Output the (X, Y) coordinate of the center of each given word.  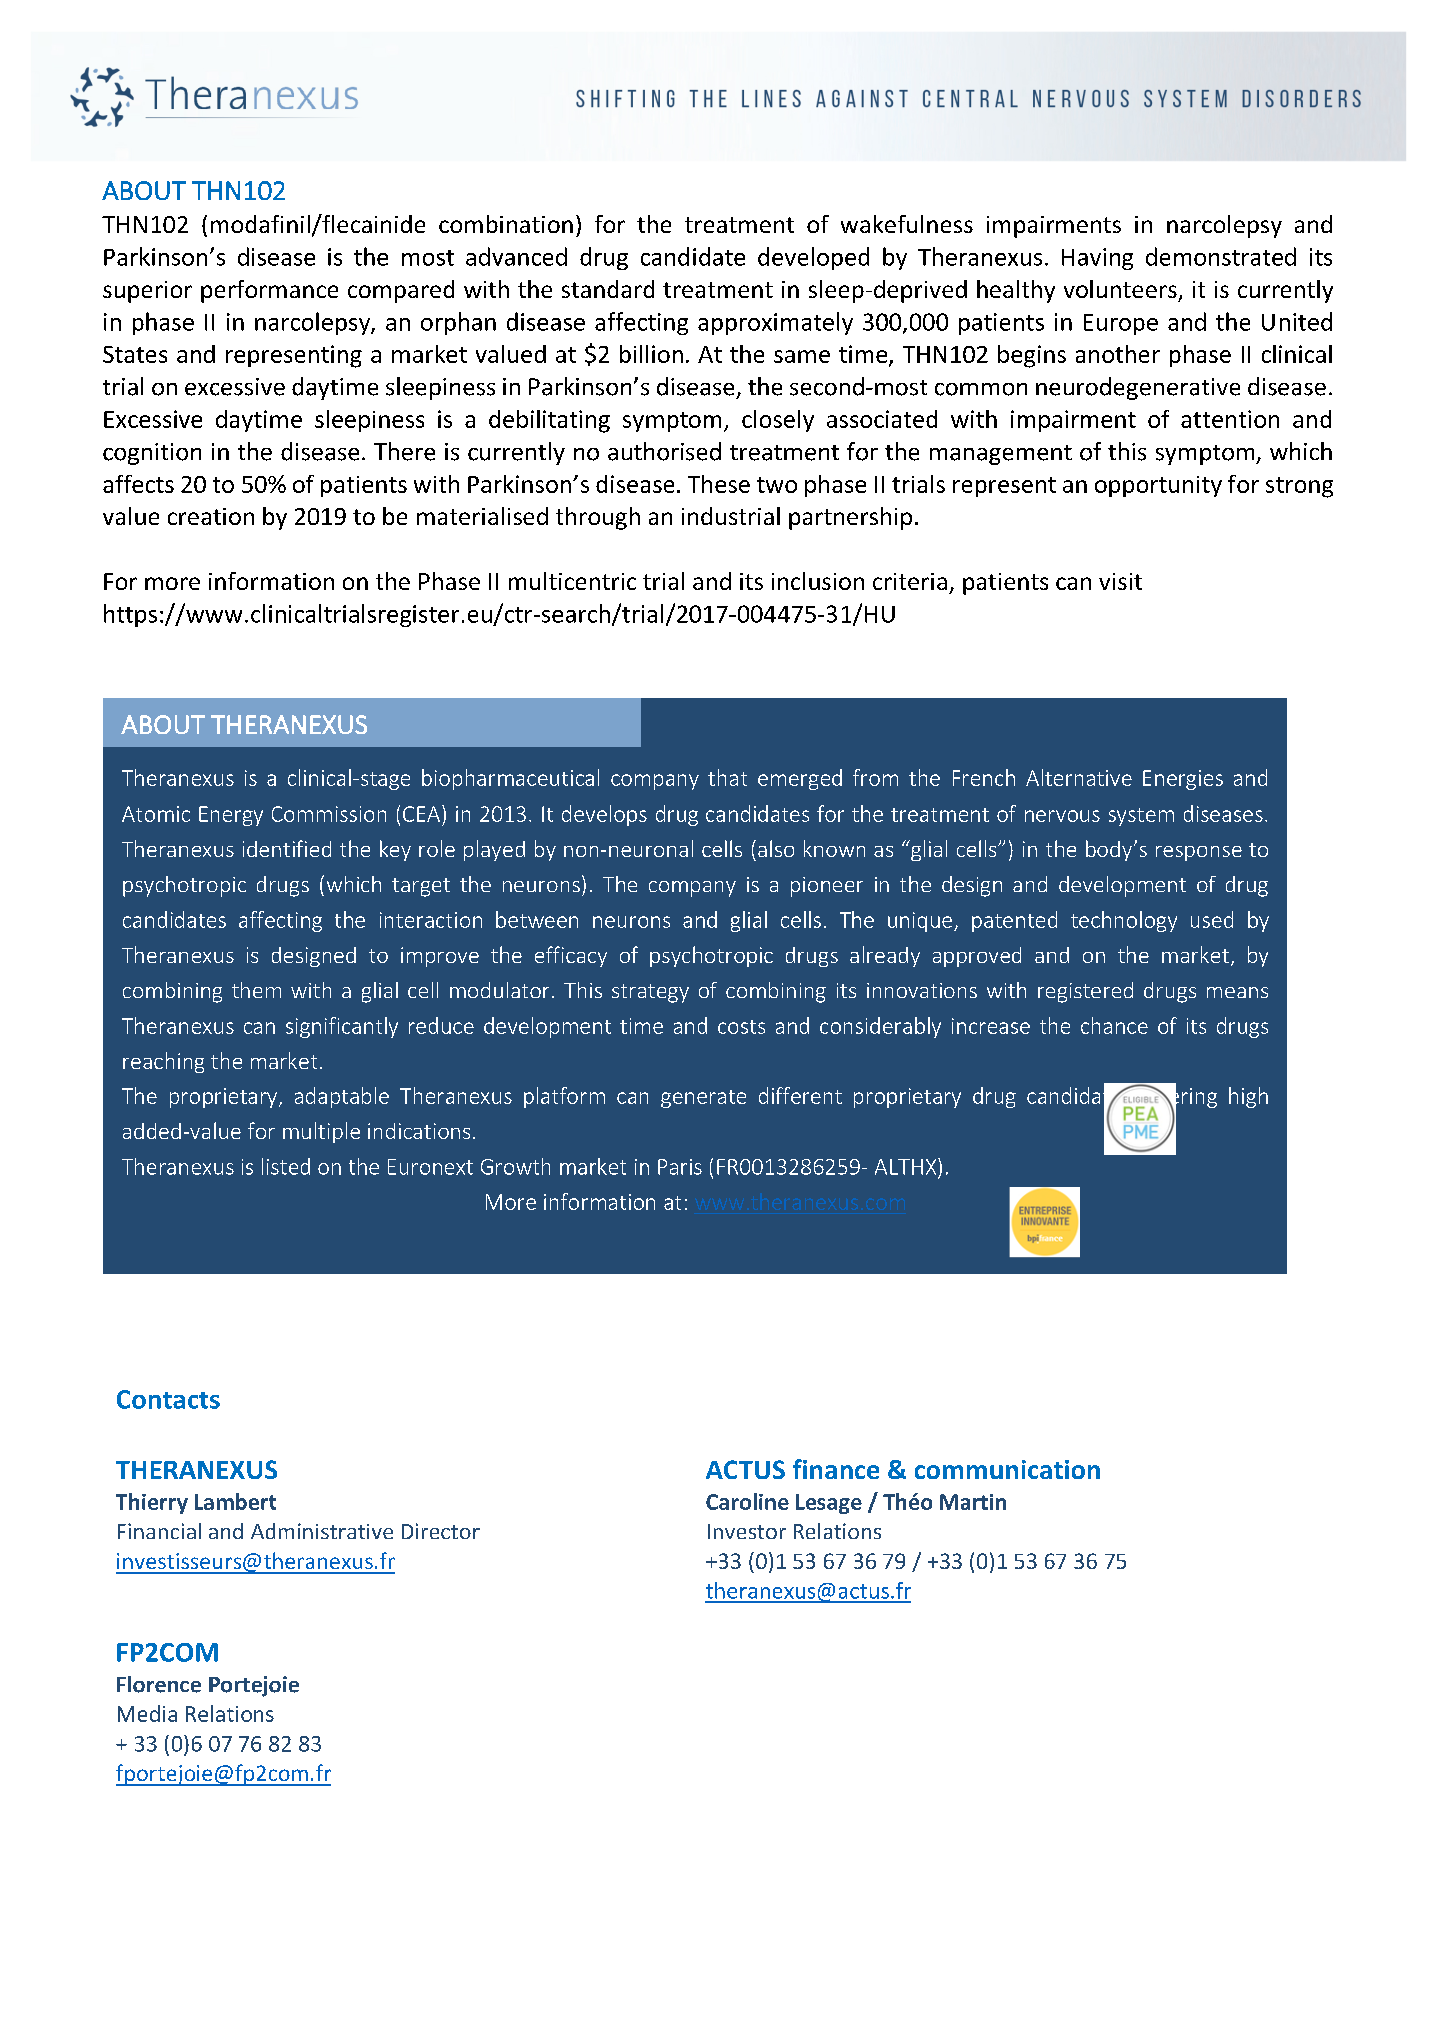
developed (813, 258)
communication (1007, 1469)
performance (269, 291)
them (256, 990)
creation (211, 516)
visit (1120, 581)
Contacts (168, 1399)
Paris (680, 1167)
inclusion (818, 581)
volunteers (1120, 289)
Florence (159, 1684)
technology (1124, 921)
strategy (650, 993)
